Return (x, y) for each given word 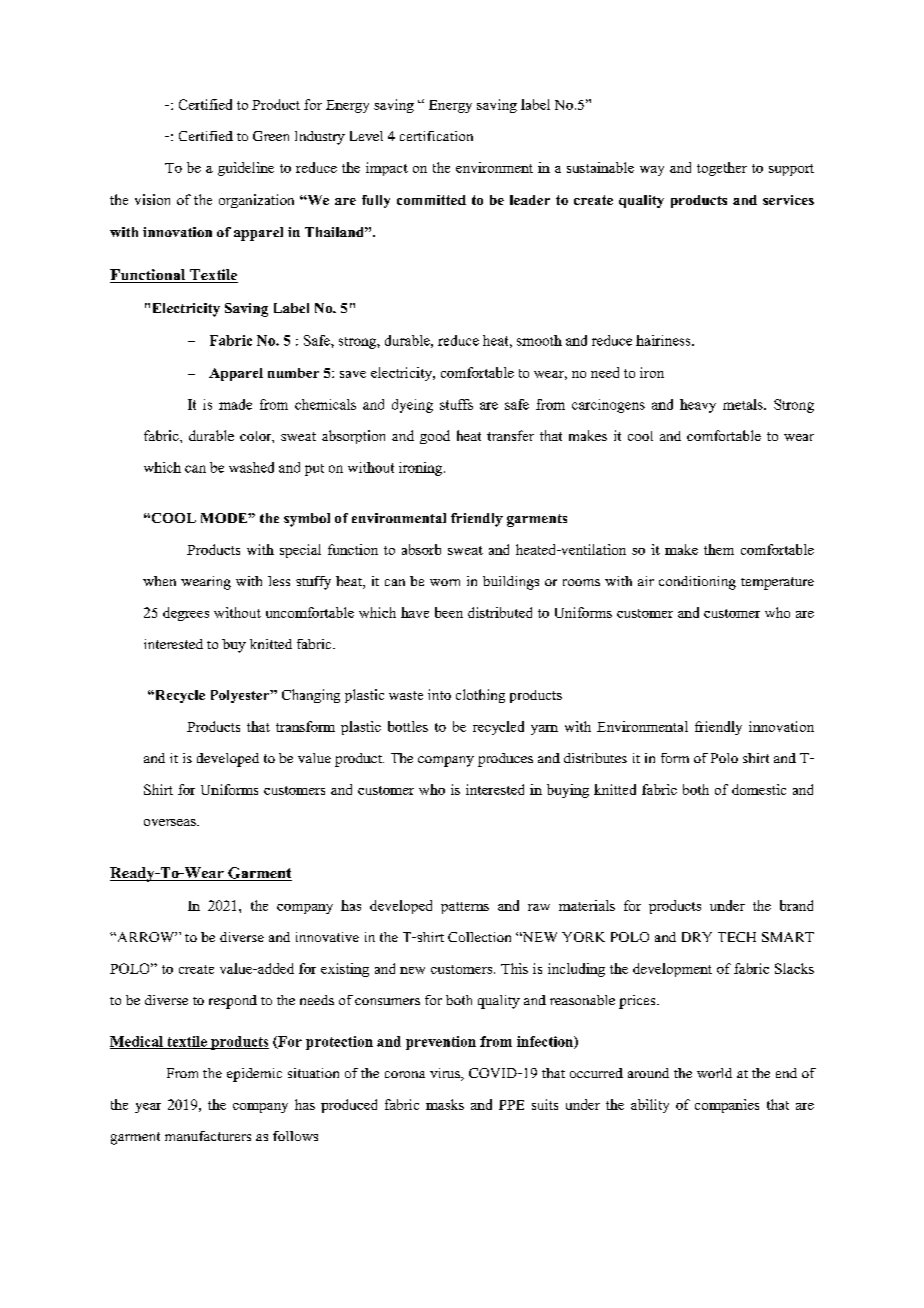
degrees (186, 614)
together (722, 169)
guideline (246, 169)
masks (445, 1104)
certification (436, 136)
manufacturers (208, 1136)
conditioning (697, 583)
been (449, 612)
